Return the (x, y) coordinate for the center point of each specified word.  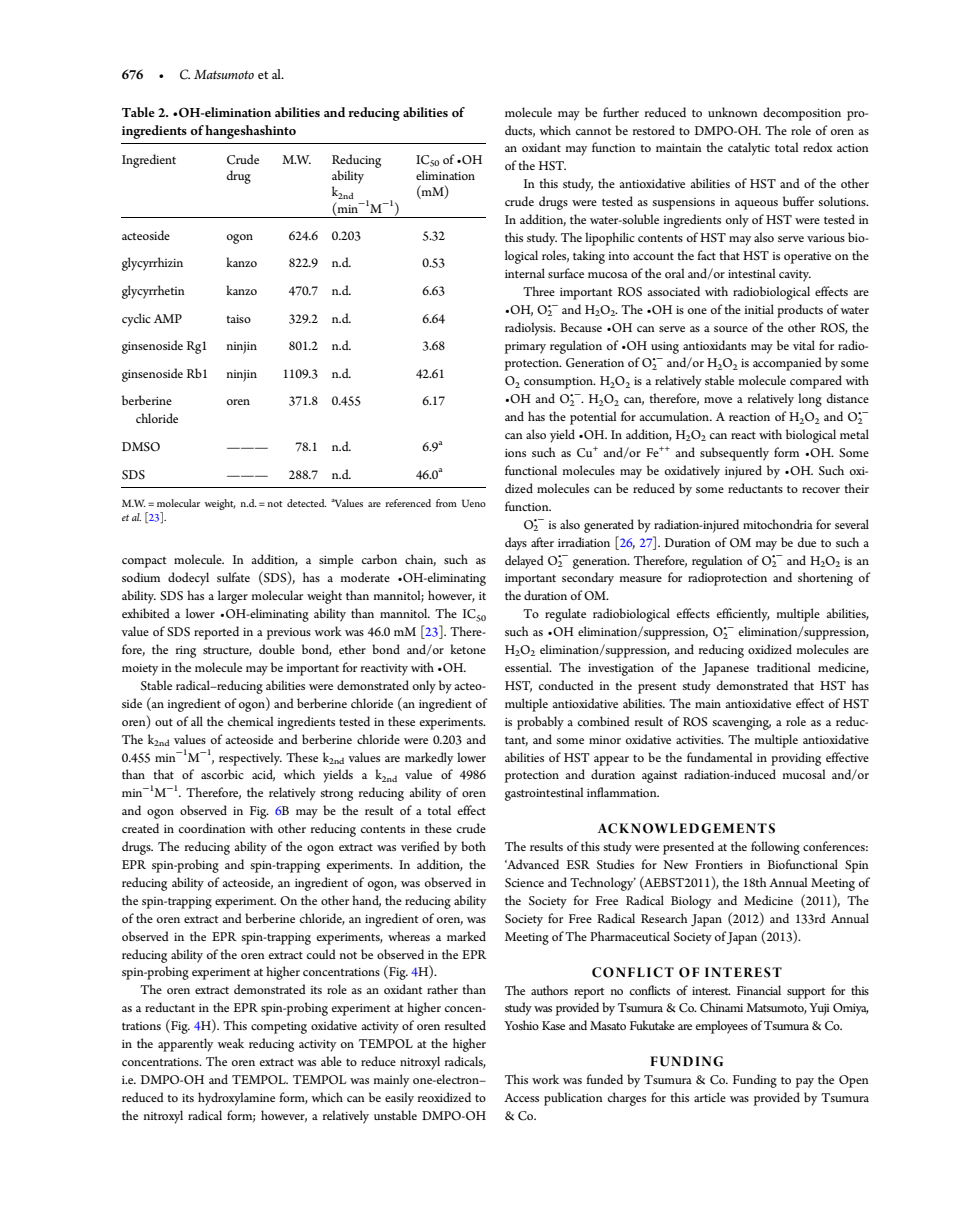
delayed (524, 562)
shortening (825, 579)
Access (521, 1097)
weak (230, 1043)
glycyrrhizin (152, 264)
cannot (593, 131)
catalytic (749, 149)
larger (233, 597)
